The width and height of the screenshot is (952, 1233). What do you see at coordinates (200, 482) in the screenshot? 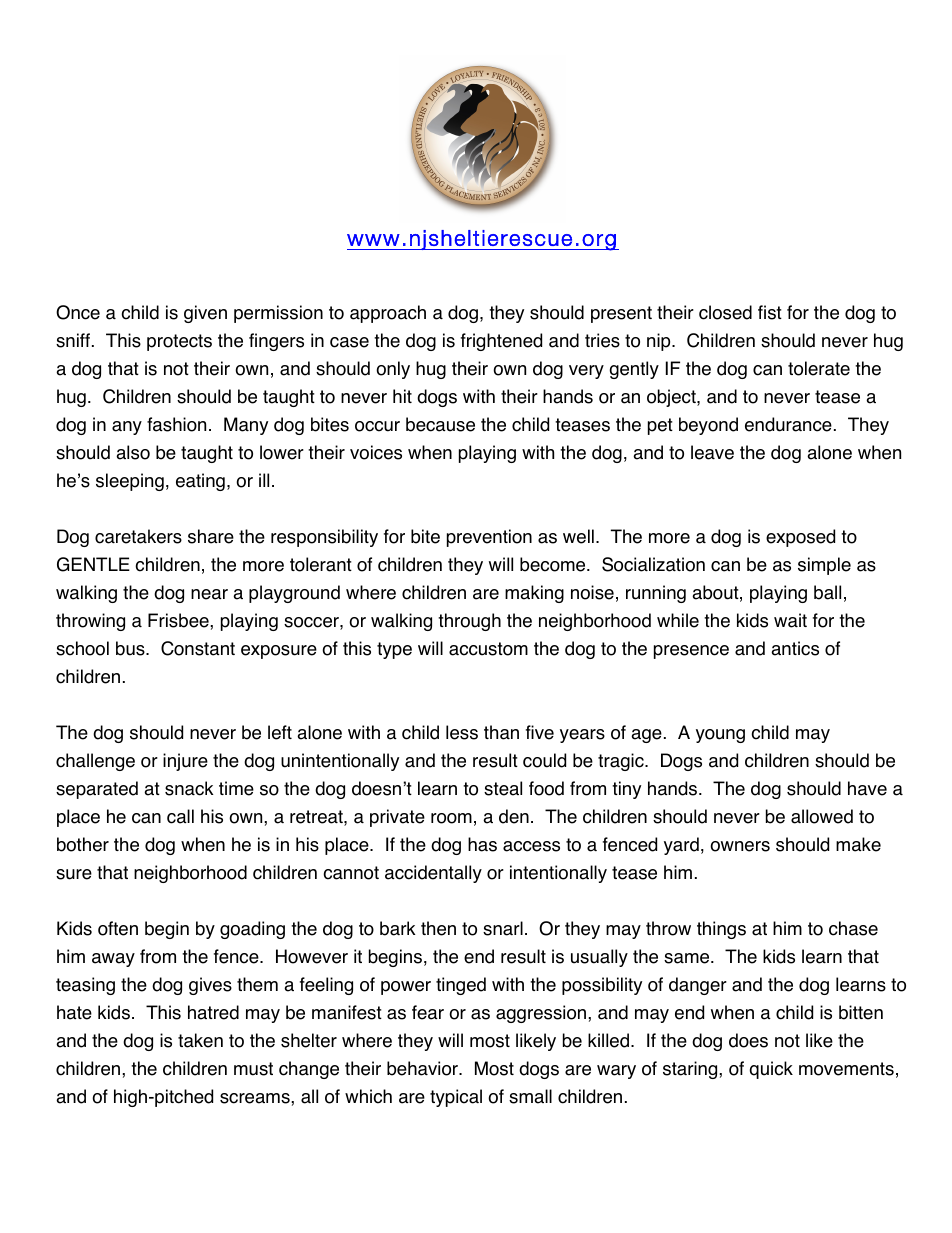
I see `eating` at bounding box center [200, 482].
